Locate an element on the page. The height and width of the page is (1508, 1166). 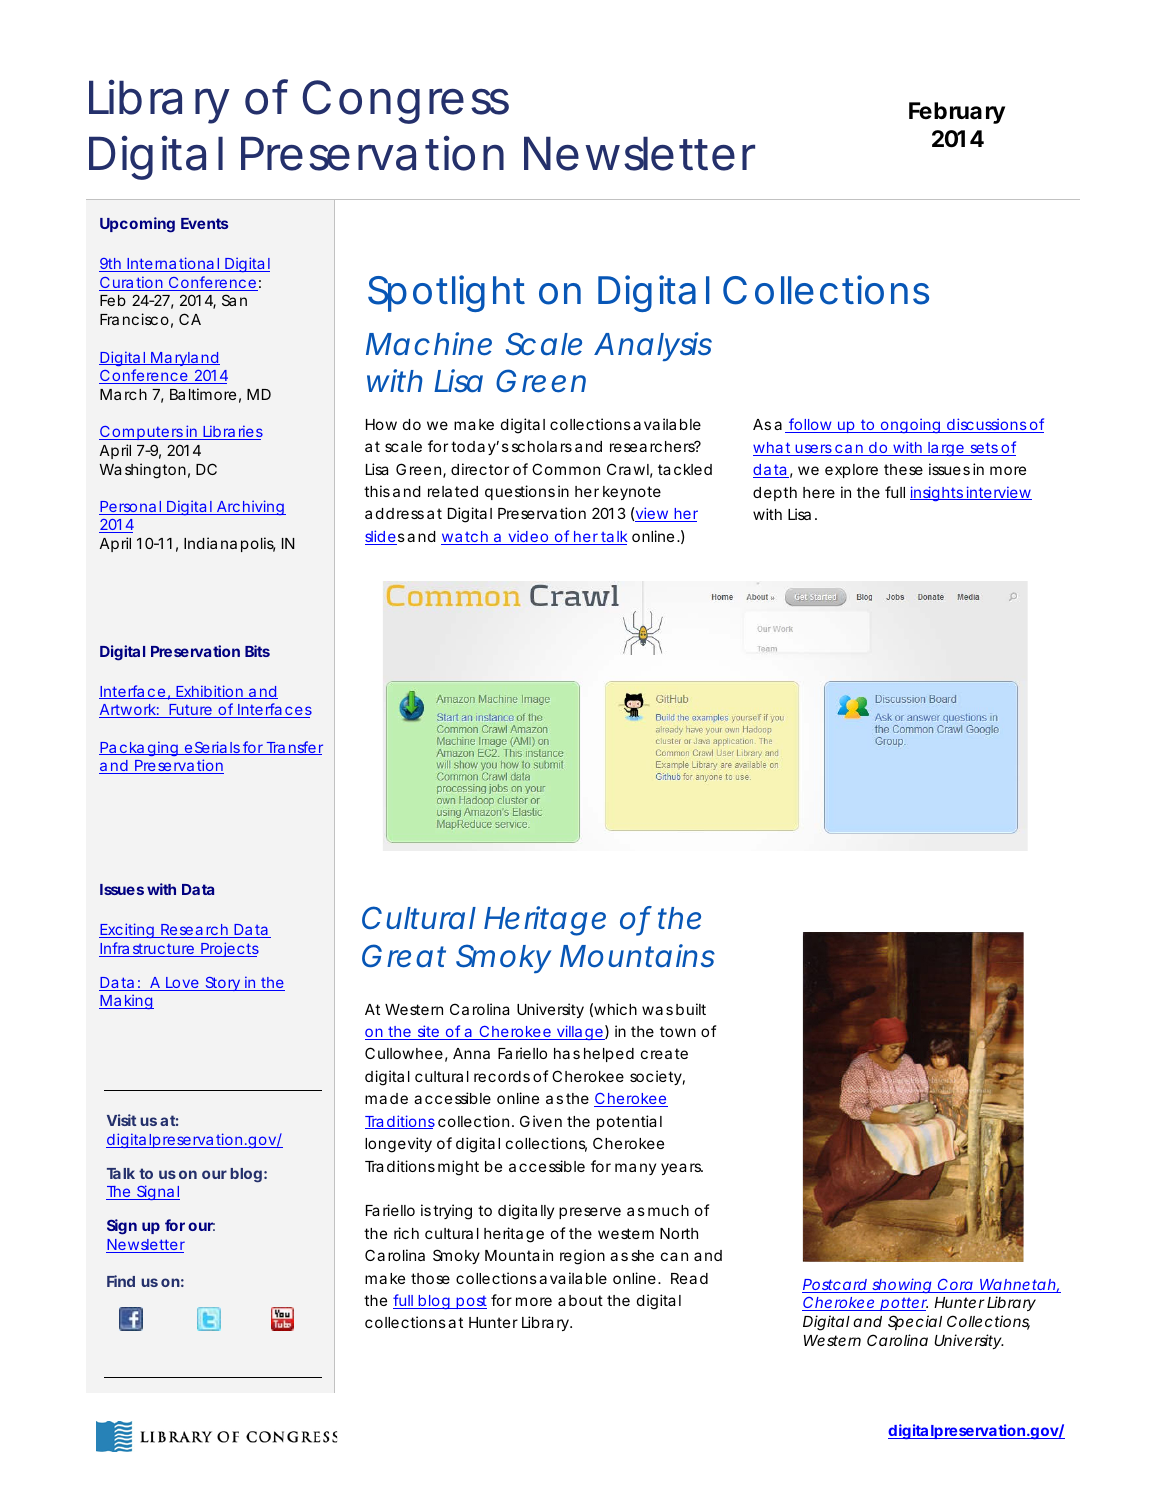
February is located at coordinates (957, 113).
